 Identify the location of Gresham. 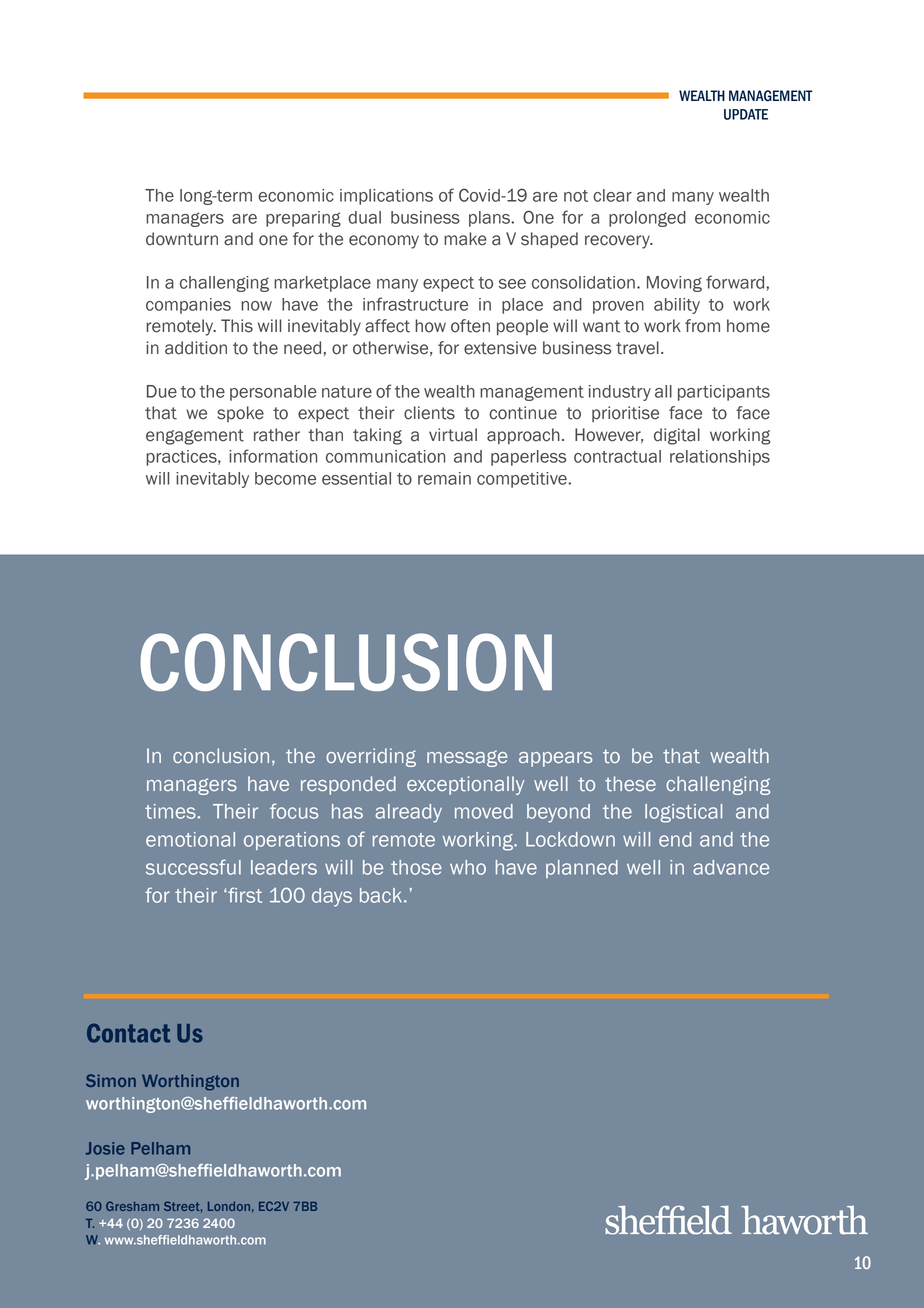
(132, 1206).
